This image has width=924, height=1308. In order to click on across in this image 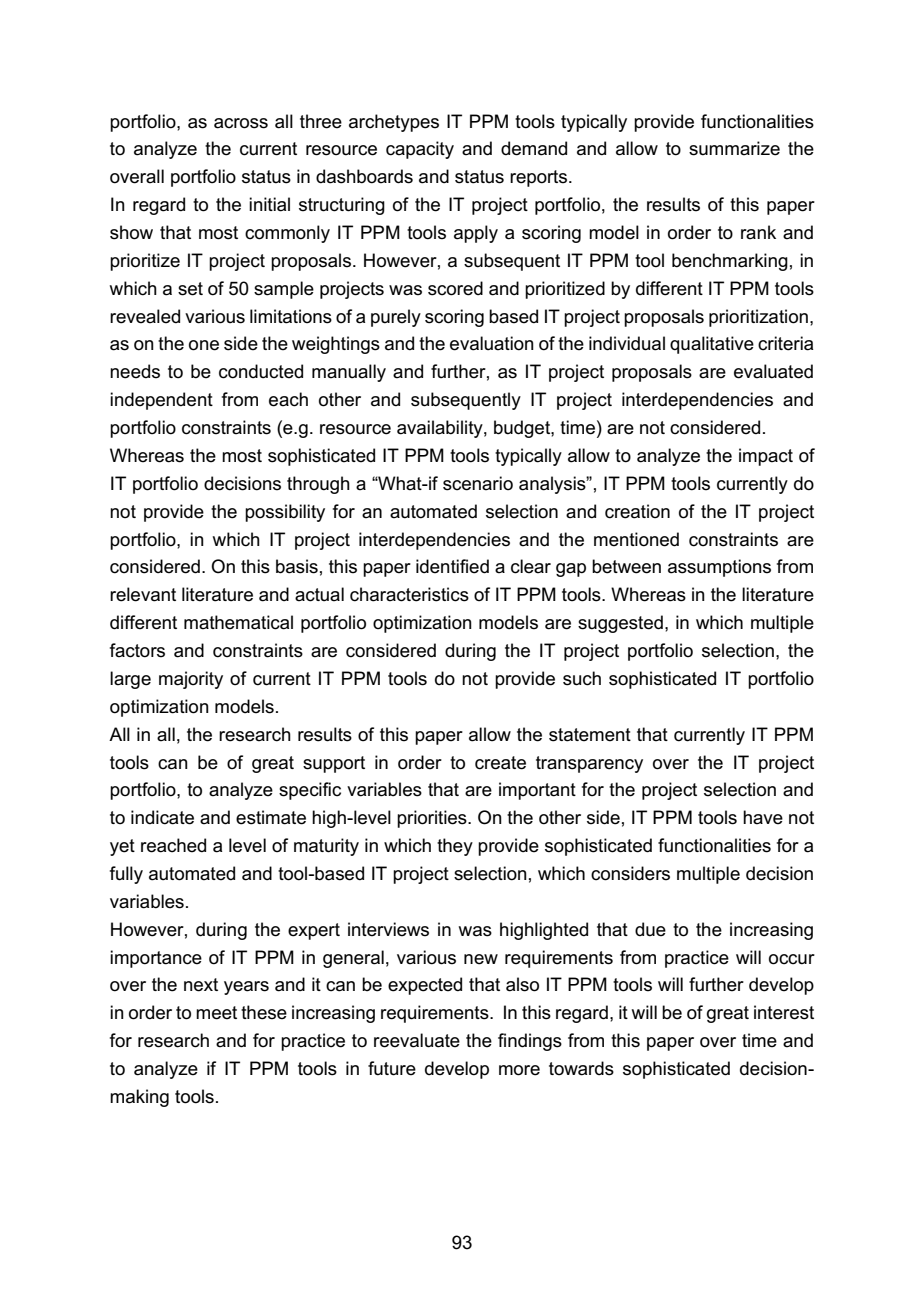, I will do `click(241, 123)`.
